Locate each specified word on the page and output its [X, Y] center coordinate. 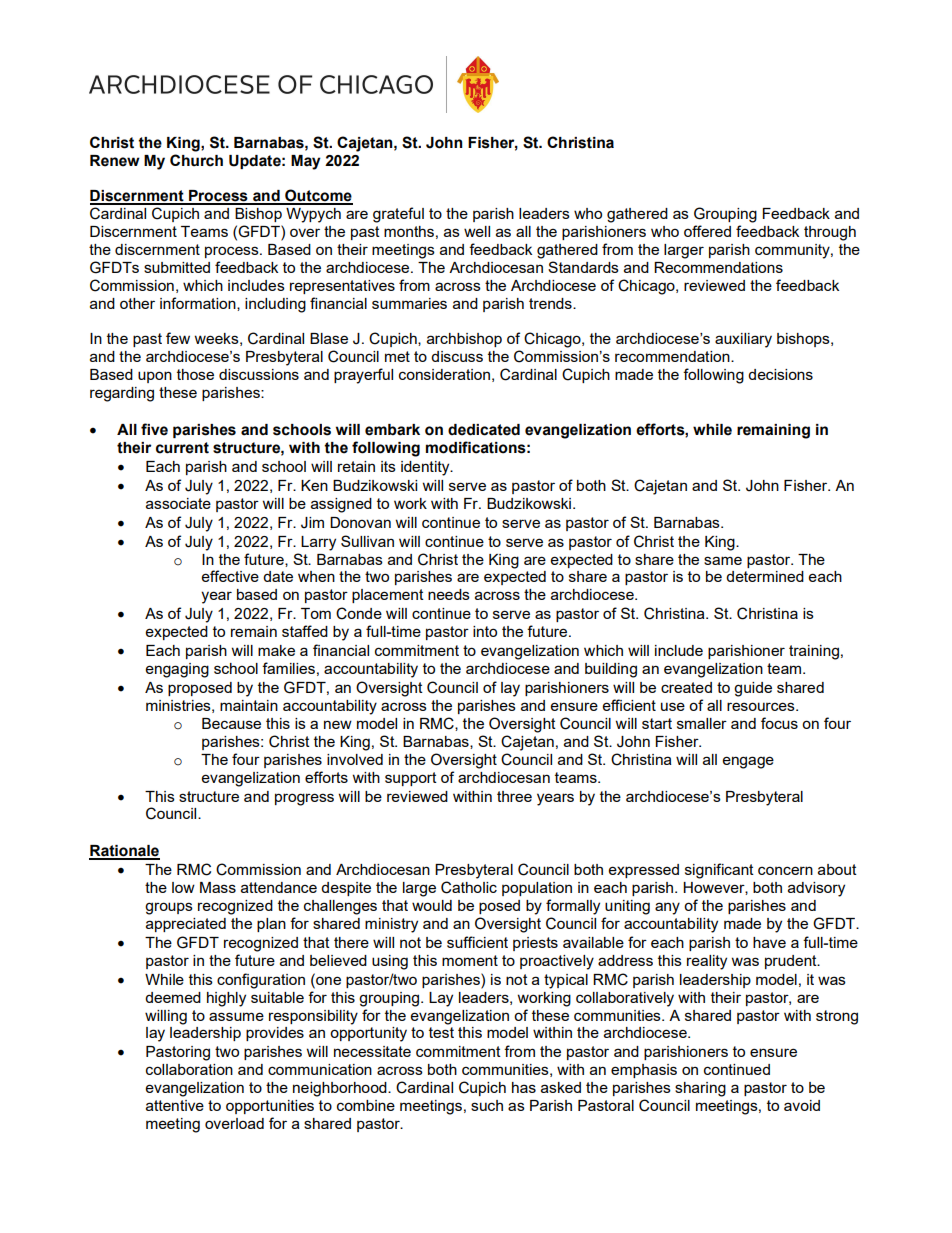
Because [231, 723]
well [477, 231]
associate [178, 503]
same [723, 560]
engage [748, 762]
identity [426, 468]
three [514, 796]
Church [196, 160]
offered [707, 231]
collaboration [189, 1069]
